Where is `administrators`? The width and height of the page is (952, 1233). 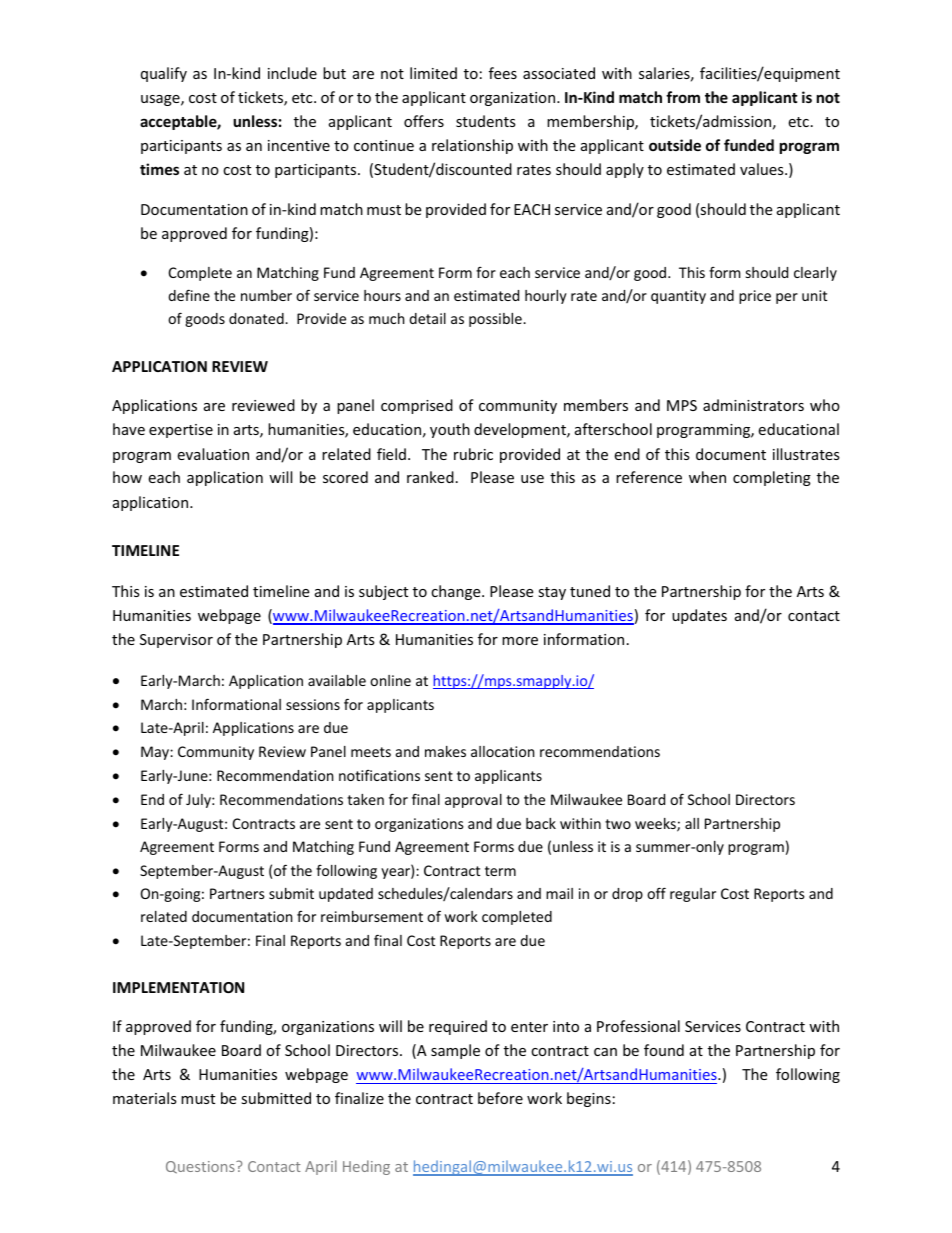
administrators is located at coordinates (753, 405).
